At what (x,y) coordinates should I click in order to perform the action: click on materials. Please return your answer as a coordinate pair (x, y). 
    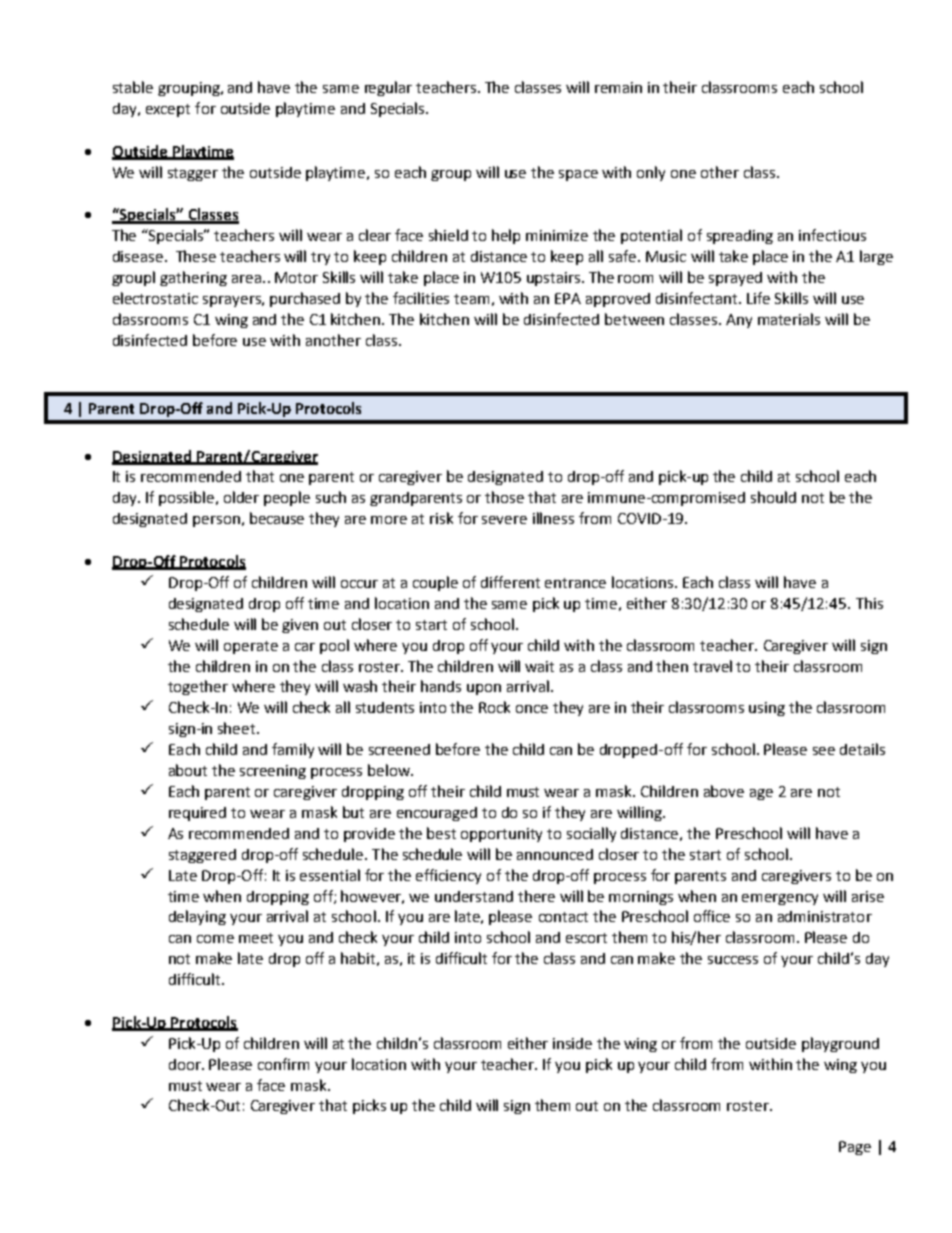
    Looking at the image, I should click on (789, 319).
